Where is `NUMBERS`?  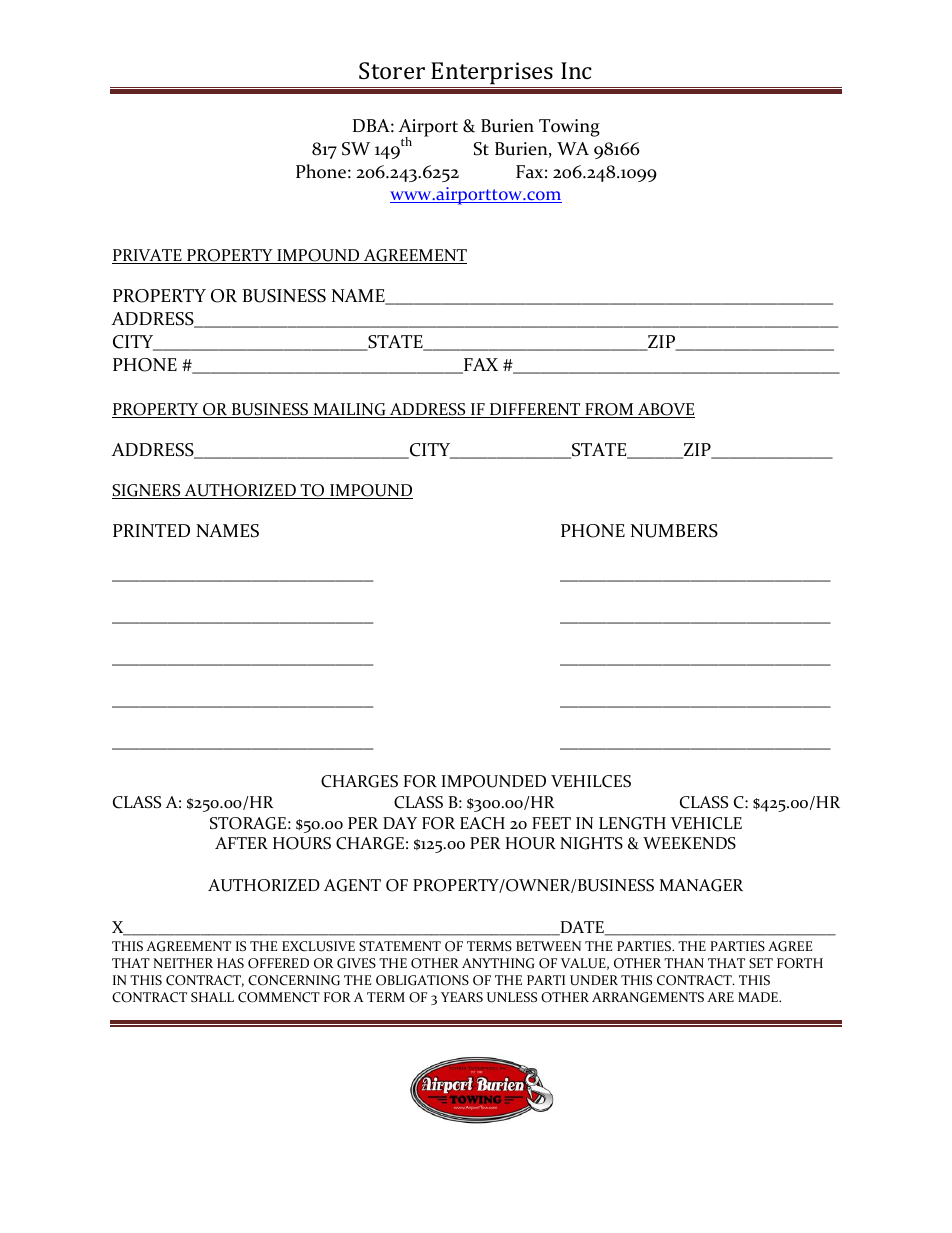 NUMBERS is located at coordinates (674, 531).
